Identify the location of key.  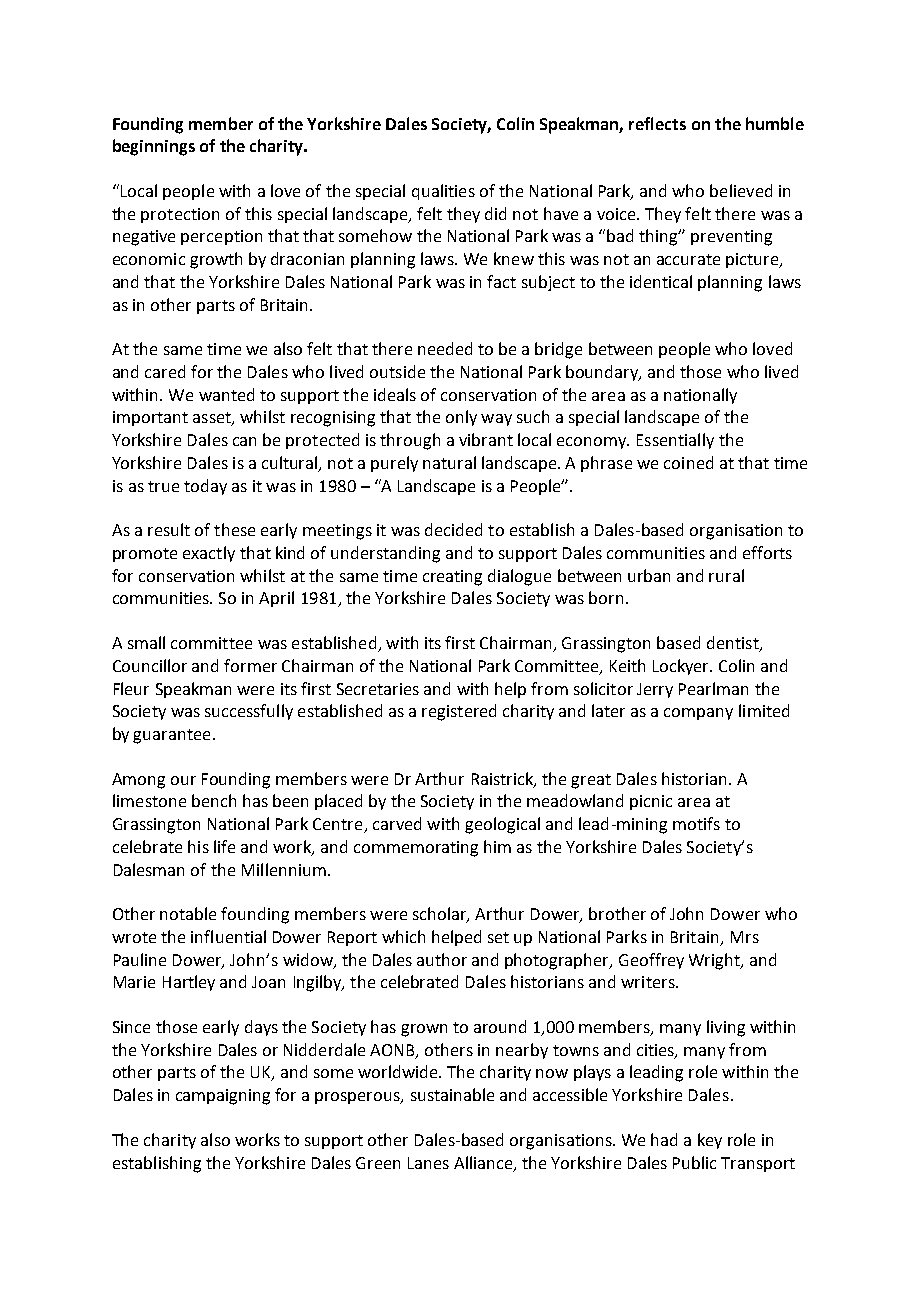
(710, 1141).
